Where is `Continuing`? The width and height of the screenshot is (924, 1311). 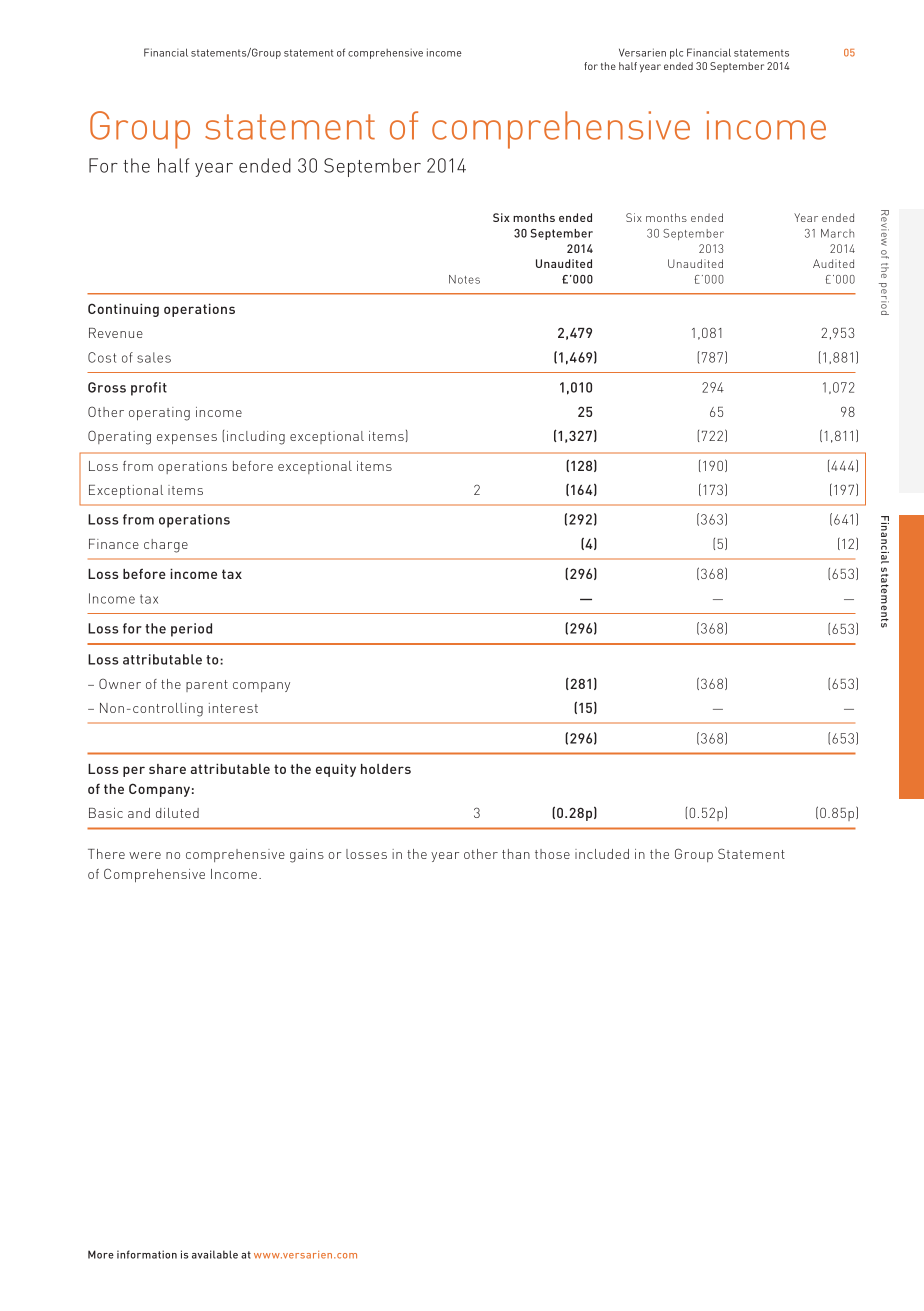 Continuing is located at coordinates (123, 310).
